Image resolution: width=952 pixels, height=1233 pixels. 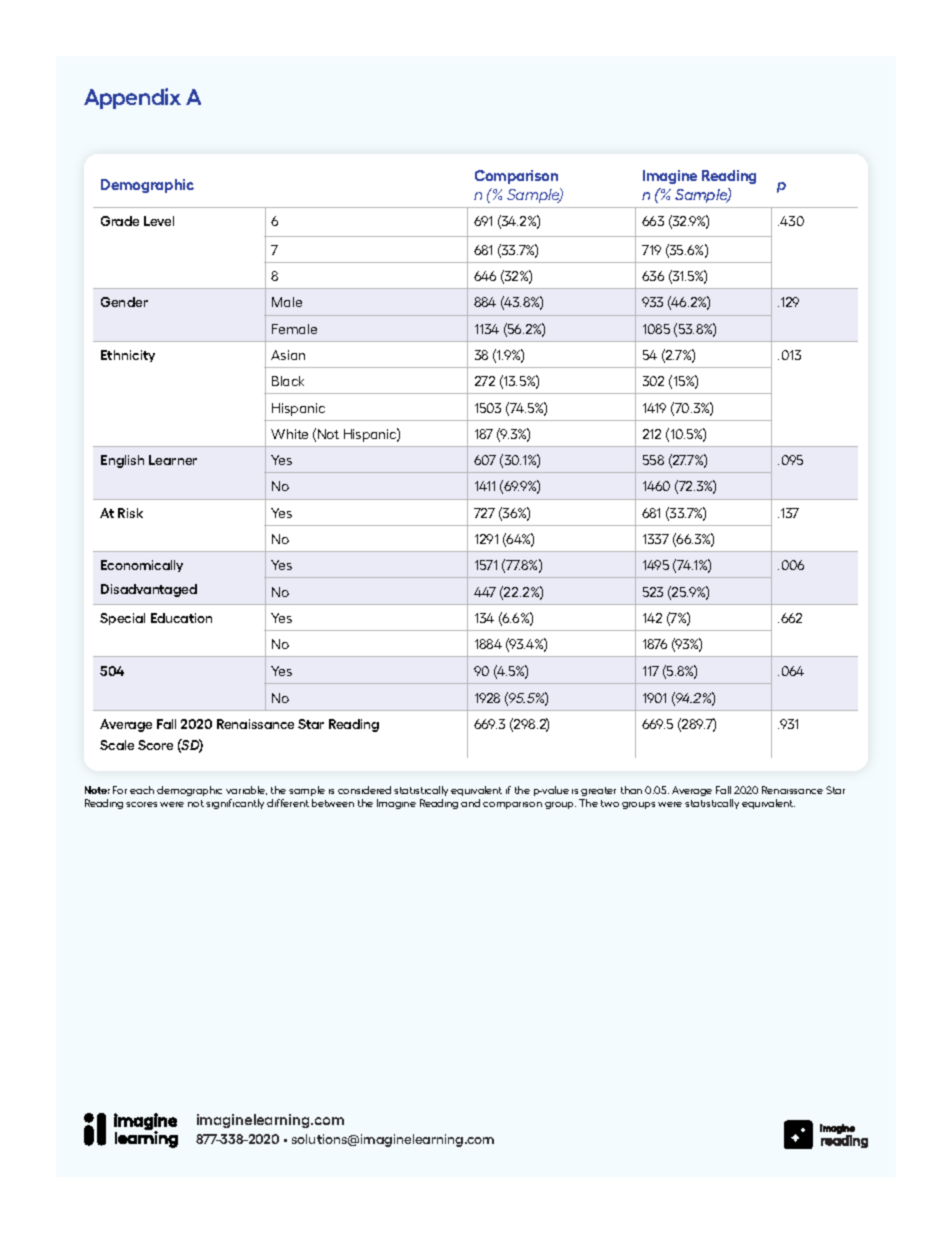 I want to click on Level, so click(x=159, y=221).
